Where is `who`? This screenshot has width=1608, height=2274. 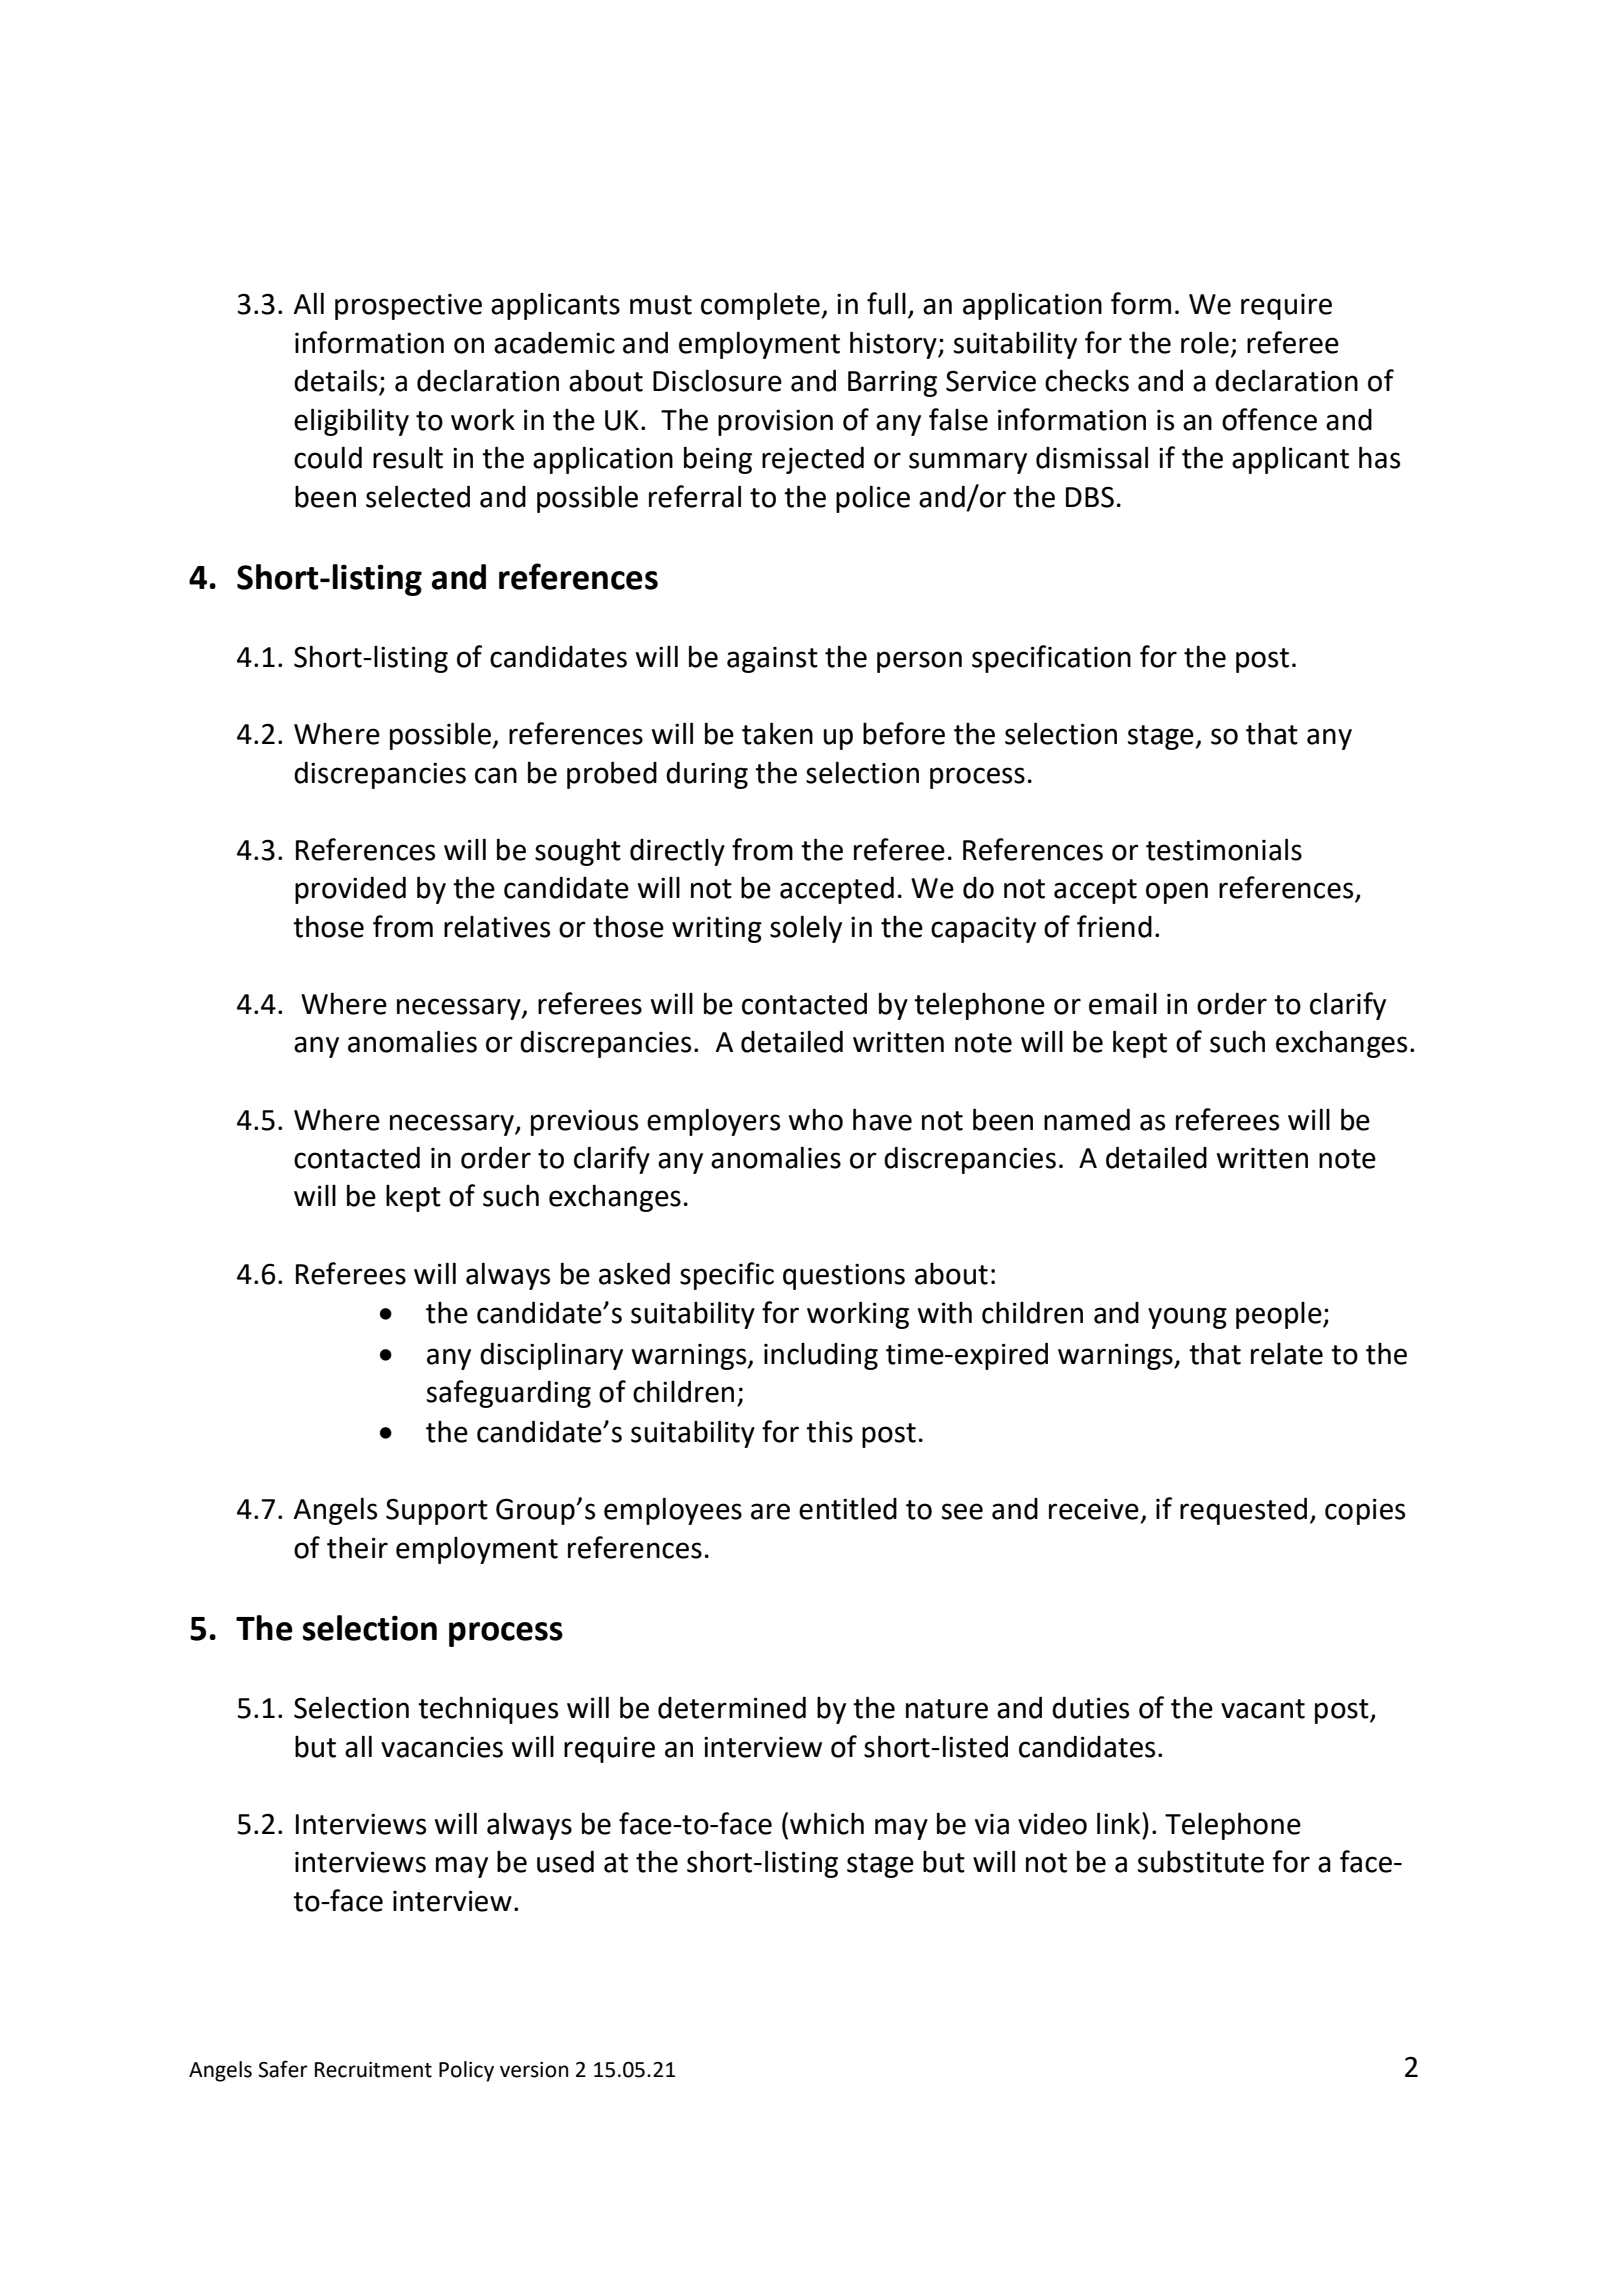 who is located at coordinates (816, 1119).
